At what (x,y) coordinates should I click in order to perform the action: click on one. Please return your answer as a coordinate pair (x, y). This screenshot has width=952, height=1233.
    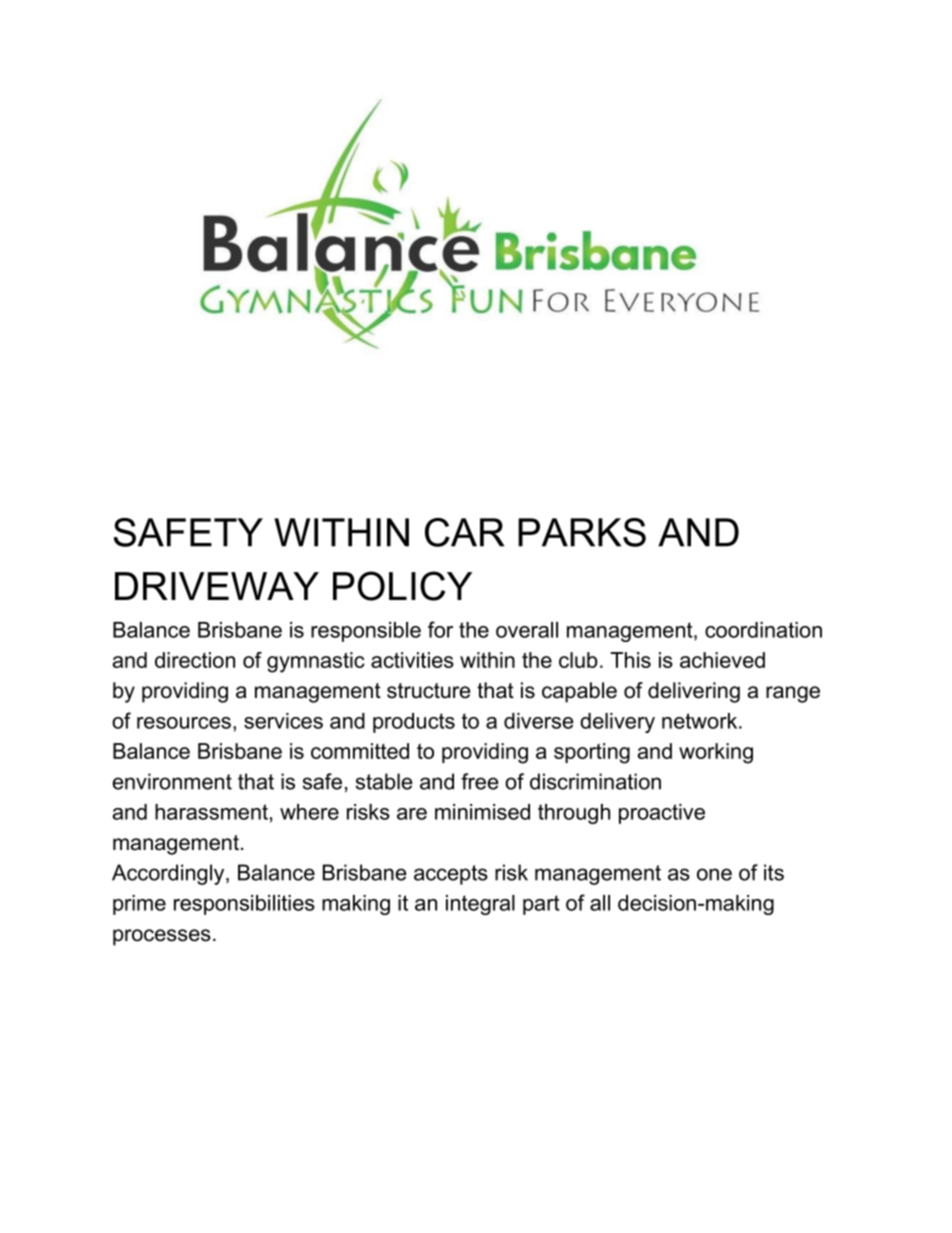
    Looking at the image, I should click on (714, 874).
